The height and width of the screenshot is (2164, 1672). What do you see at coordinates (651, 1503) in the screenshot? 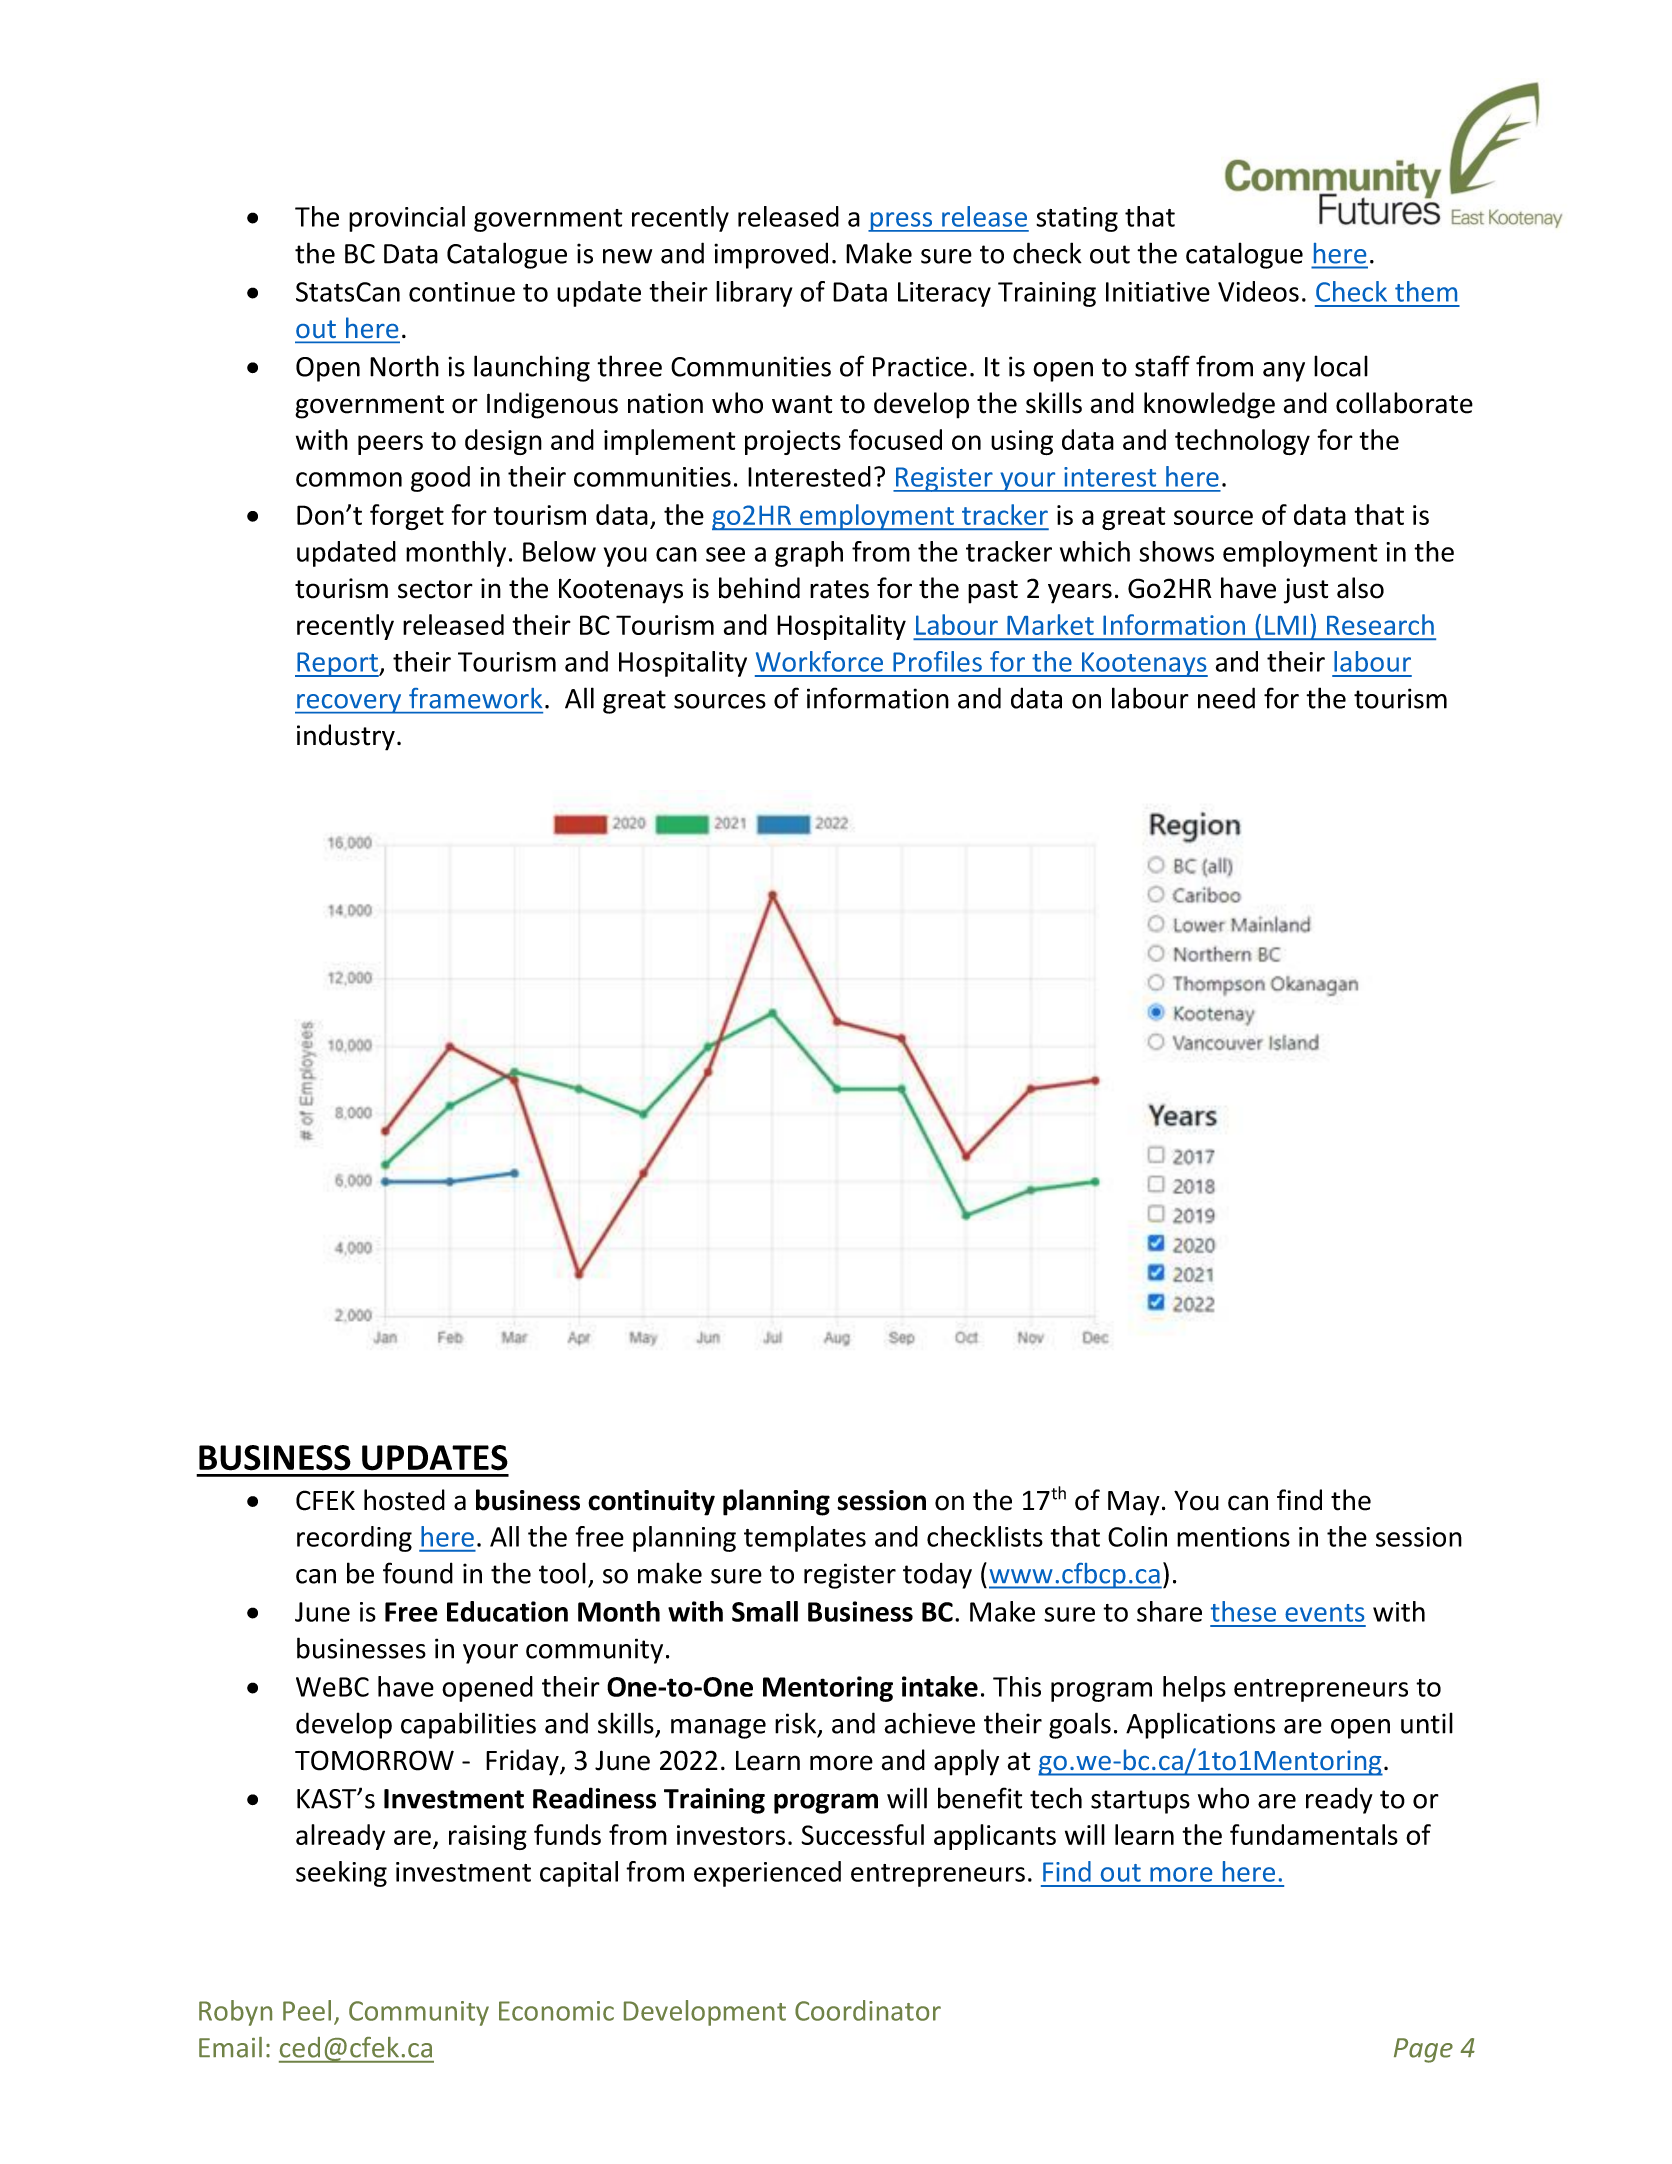
I see `continuity` at bounding box center [651, 1503].
